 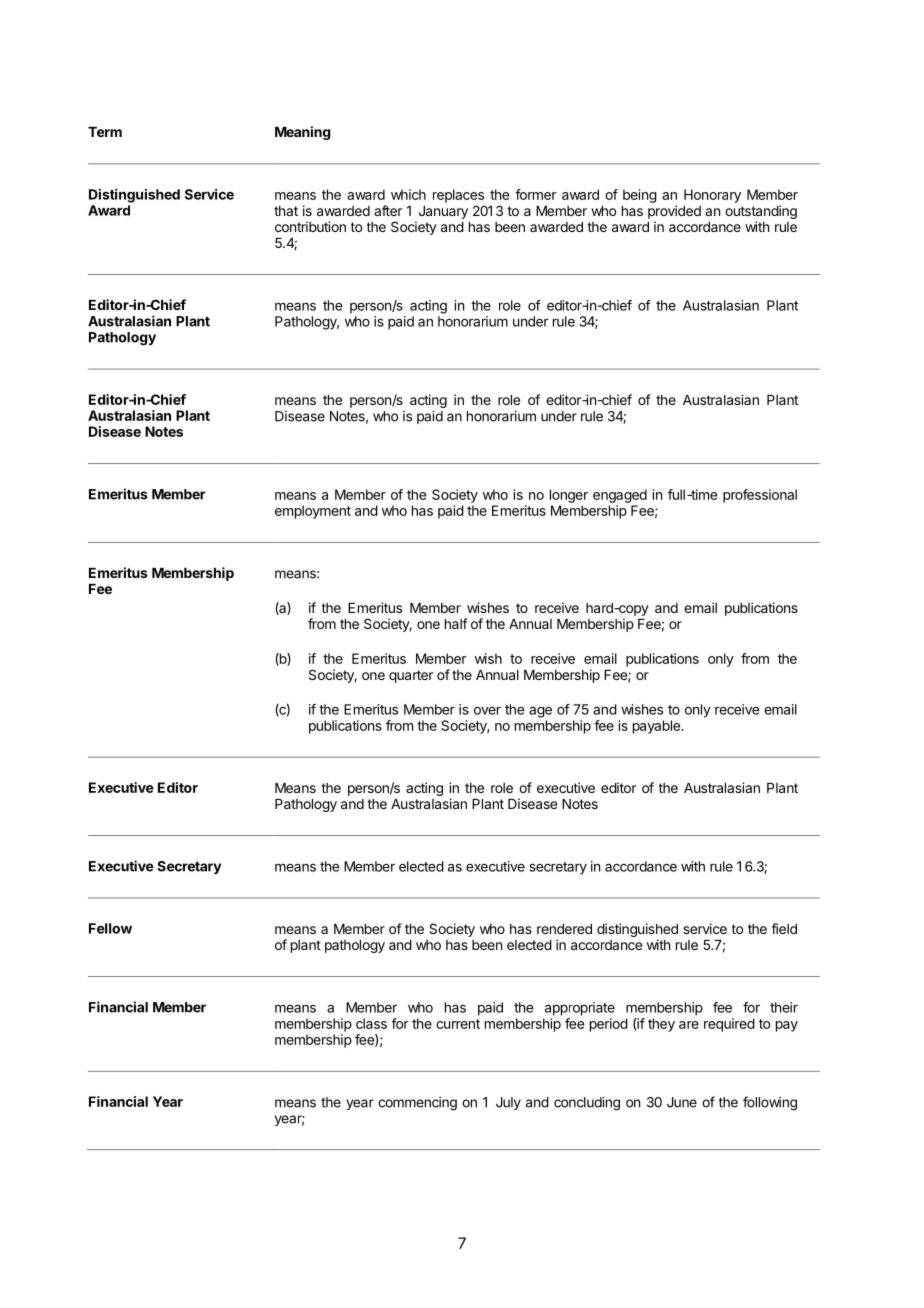 I want to click on class, so click(x=371, y=1023).
